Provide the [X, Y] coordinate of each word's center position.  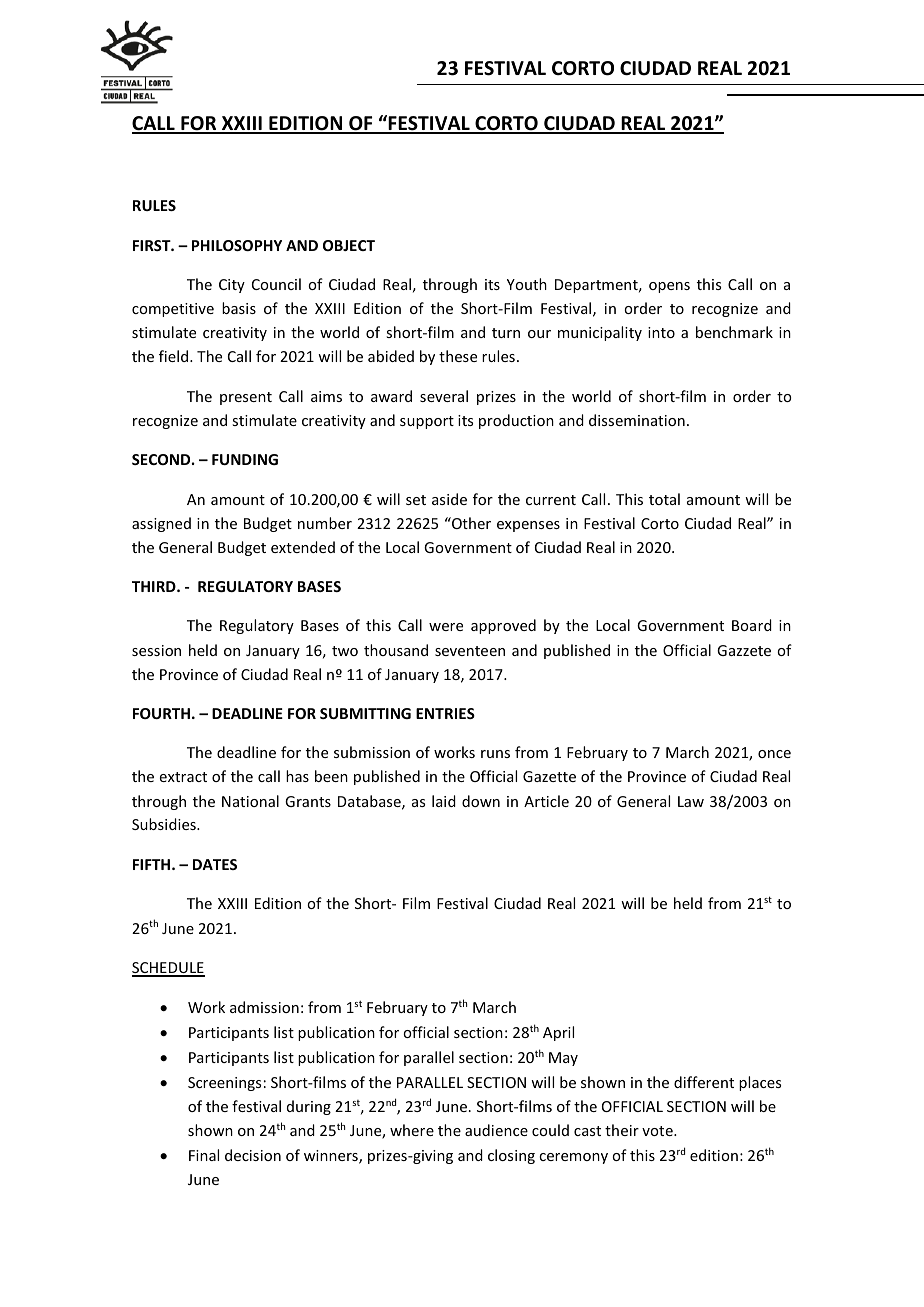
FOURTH [161, 713]
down [481, 801]
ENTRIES [445, 713]
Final [204, 1155]
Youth [527, 284]
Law [691, 801]
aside [449, 499]
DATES [215, 864]
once [774, 754]
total [664, 499]
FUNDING [245, 459]
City [232, 286]
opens [669, 287]
